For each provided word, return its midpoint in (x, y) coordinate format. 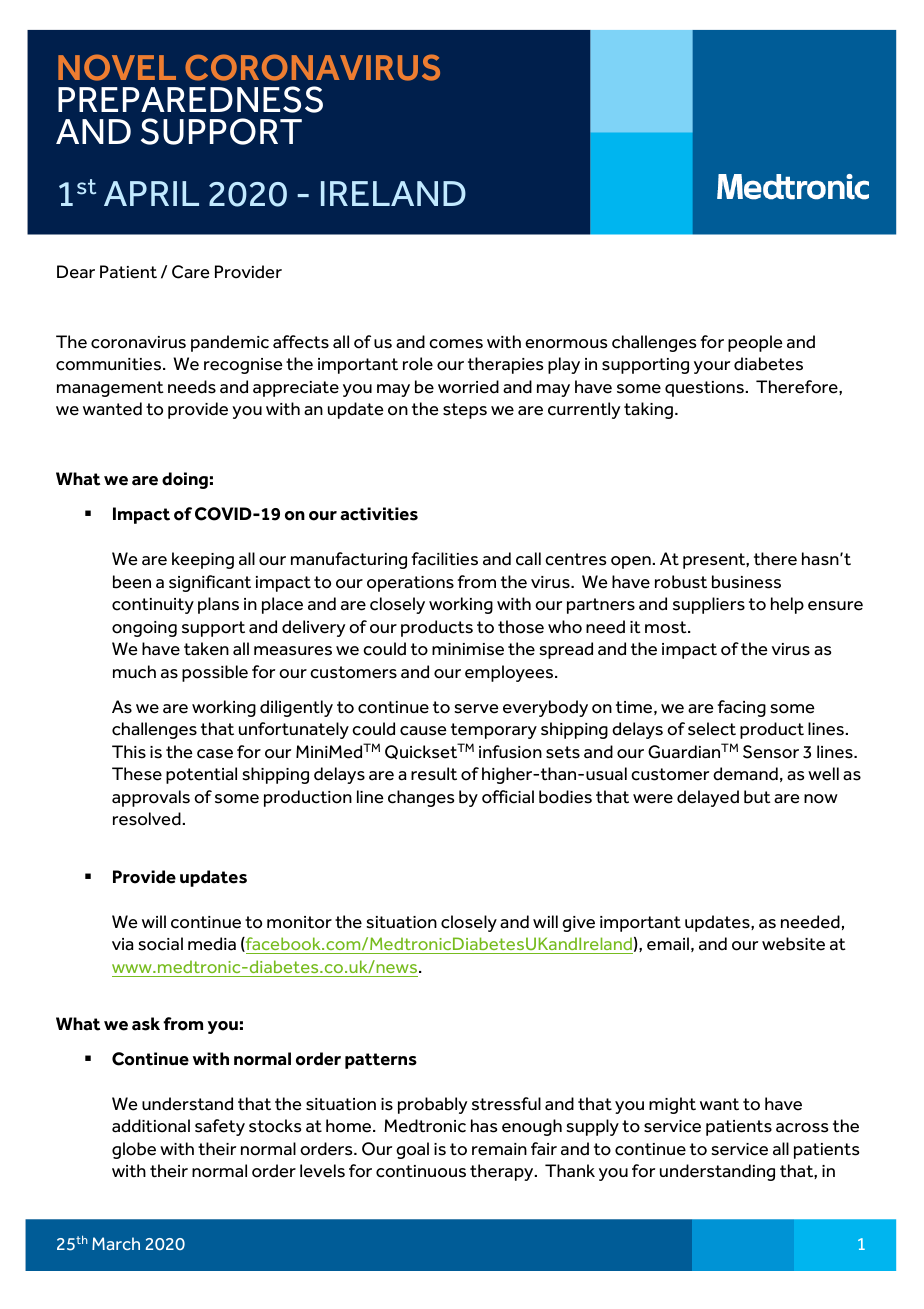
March (116, 1243)
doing (185, 480)
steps (465, 411)
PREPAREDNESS (190, 99)
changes (421, 798)
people (755, 343)
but (757, 797)
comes (456, 344)
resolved (147, 819)
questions (704, 389)
